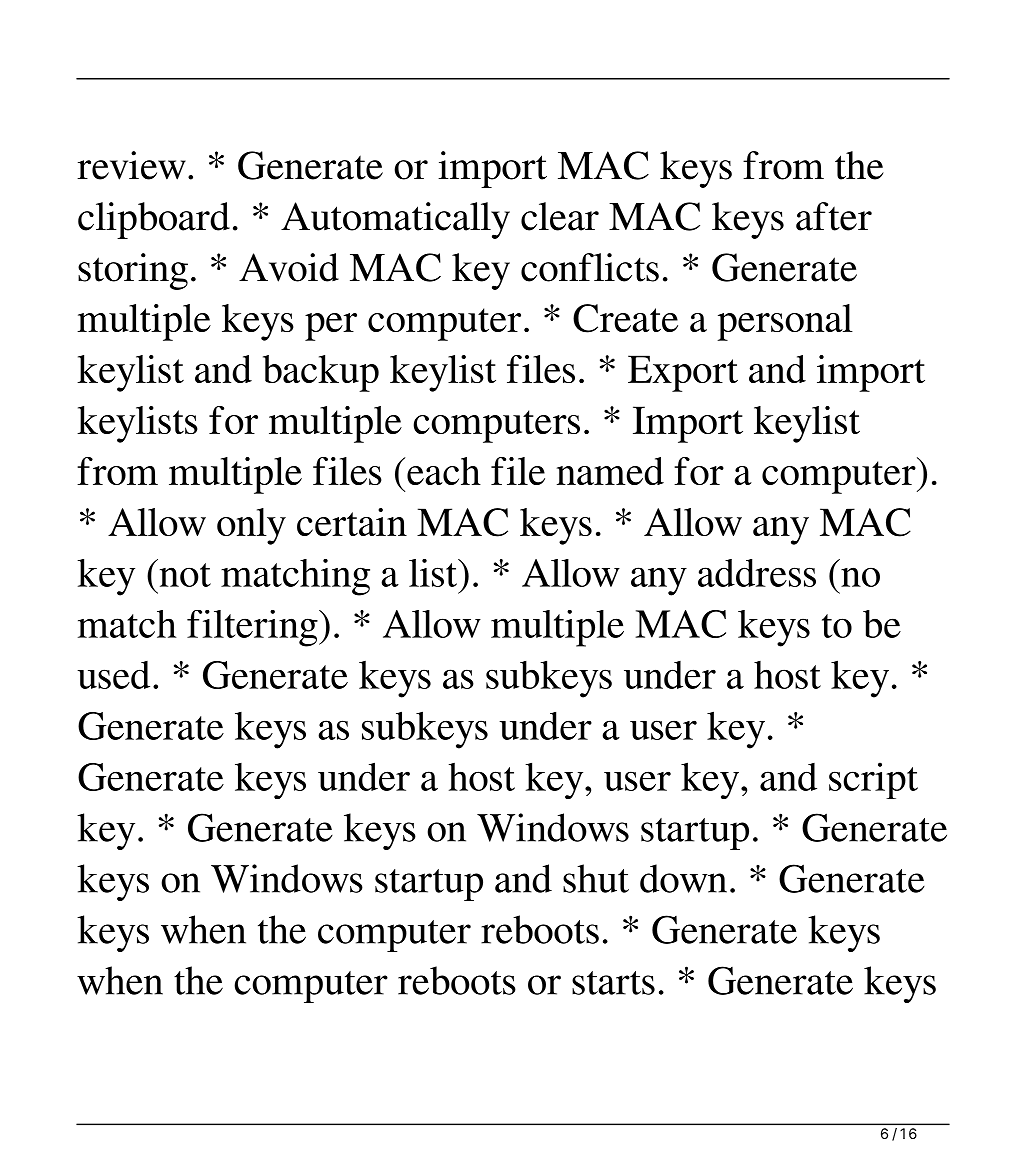 Image resolution: width=1026 pixels, height=1176 pixels. I want to click on filtering, so click(253, 628).
